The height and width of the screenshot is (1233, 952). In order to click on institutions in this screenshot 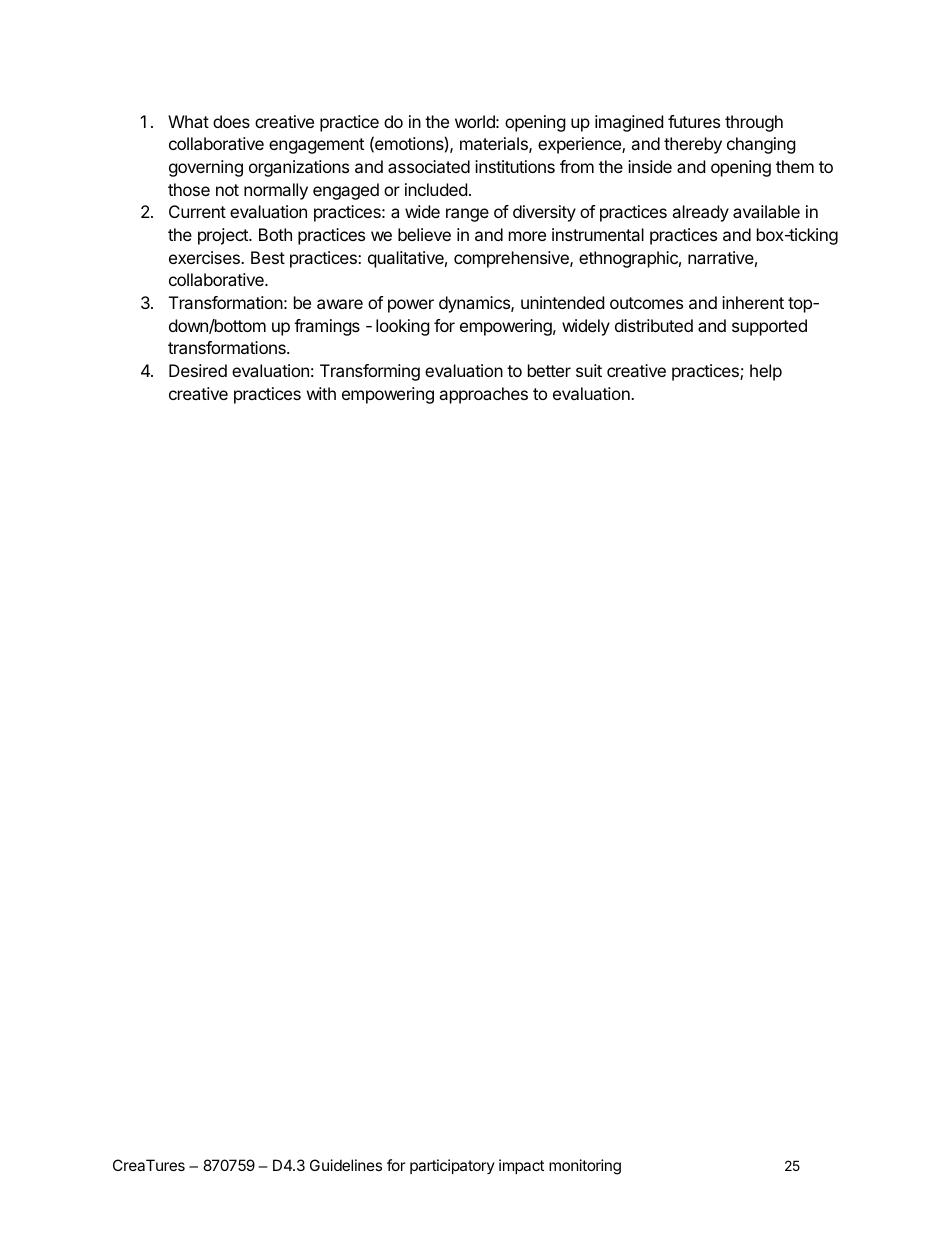, I will do `click(515, 166)`.
